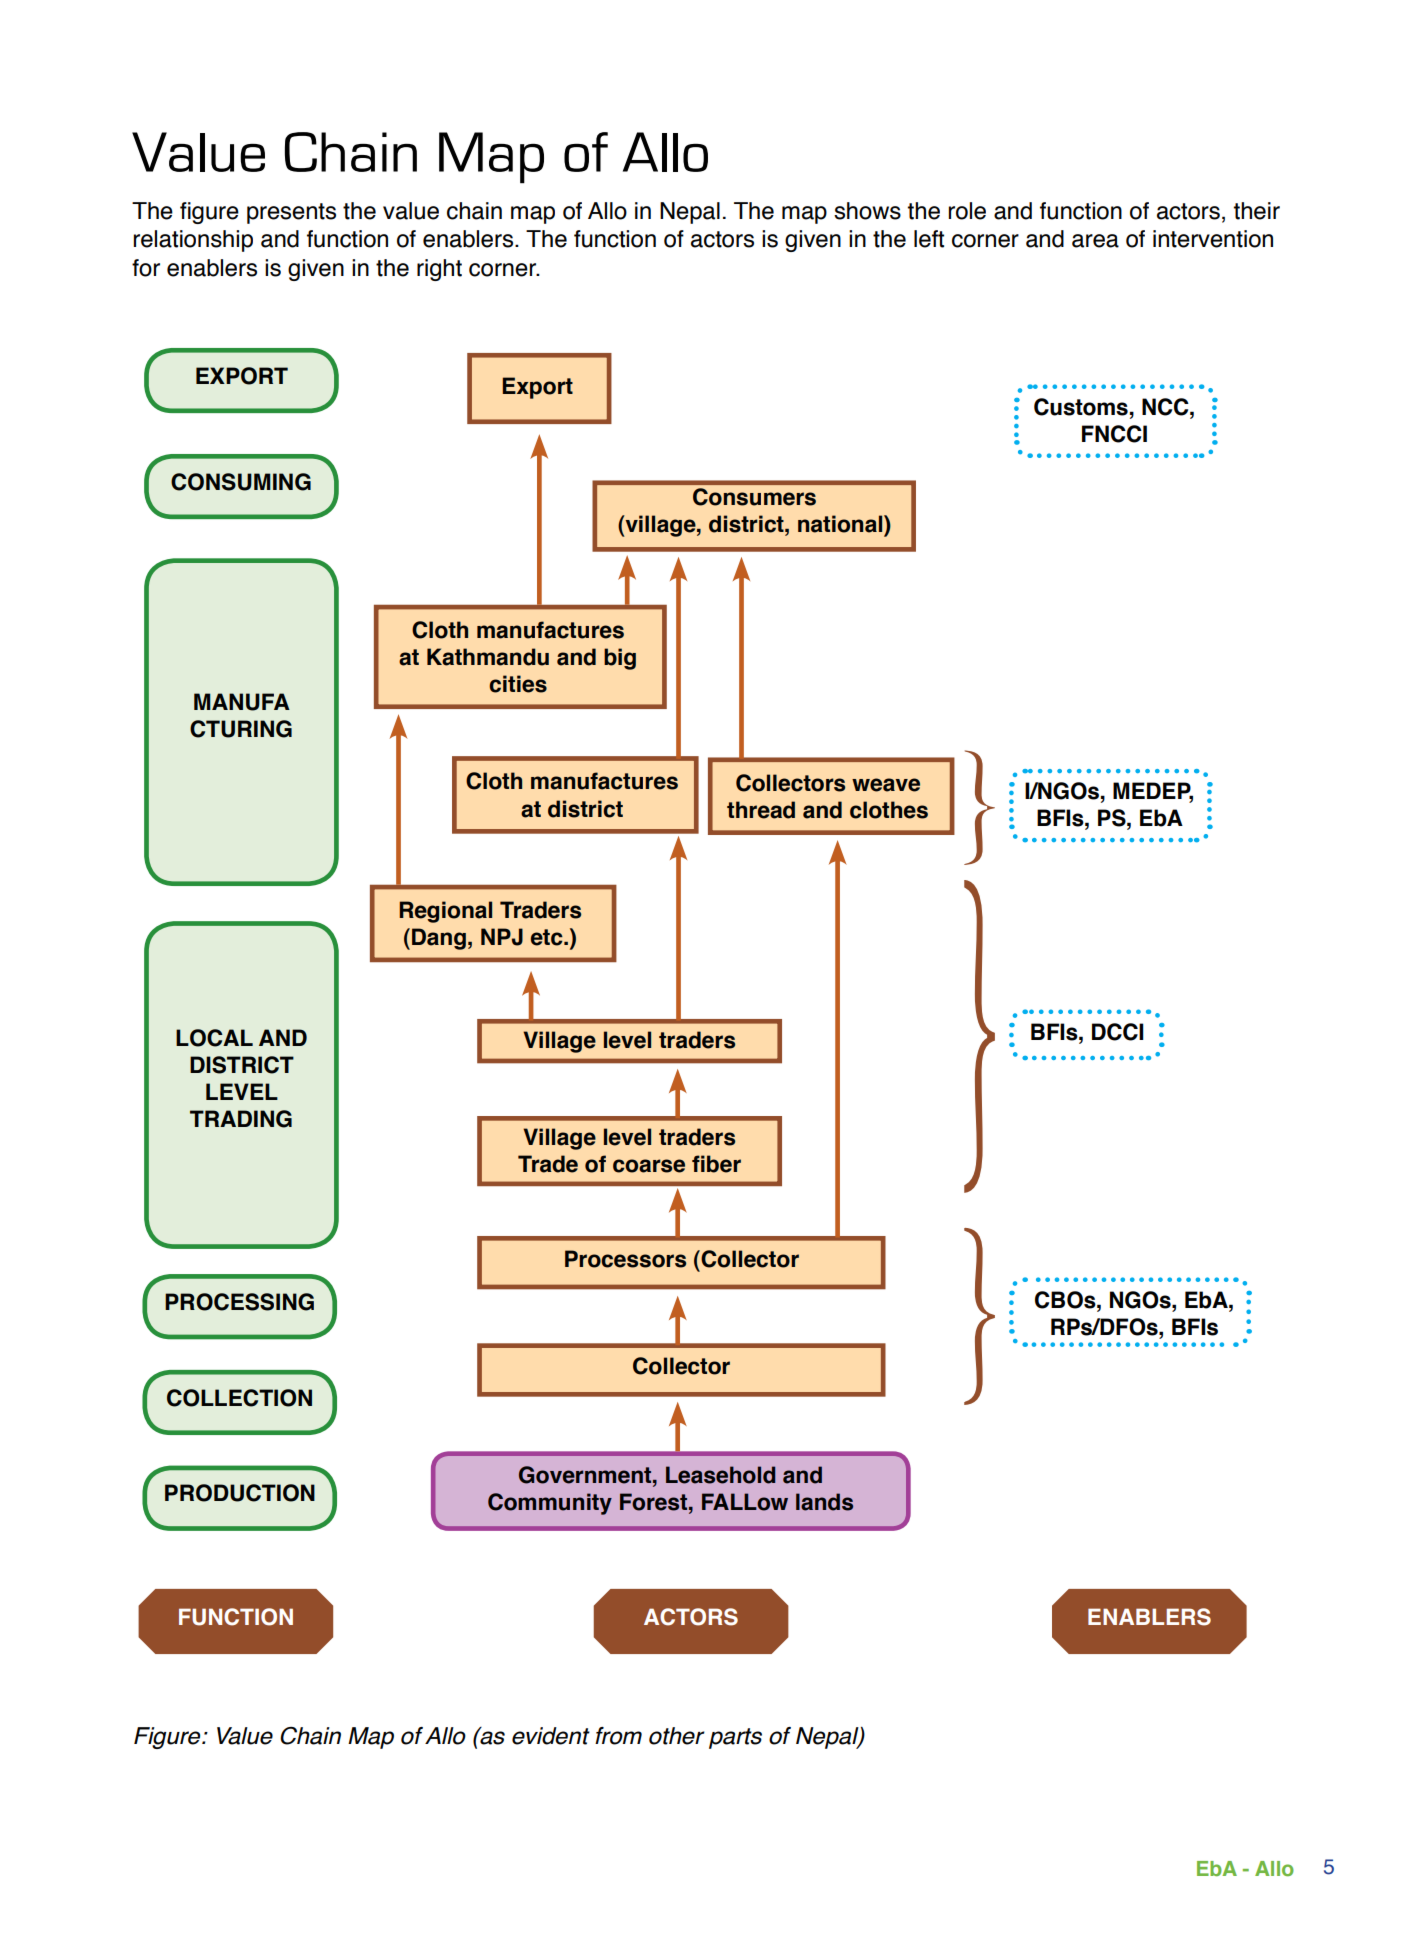 Image resolution: width=1425 pixels, height=1955 pixels. I want to click on weave, so click(886, 785).
